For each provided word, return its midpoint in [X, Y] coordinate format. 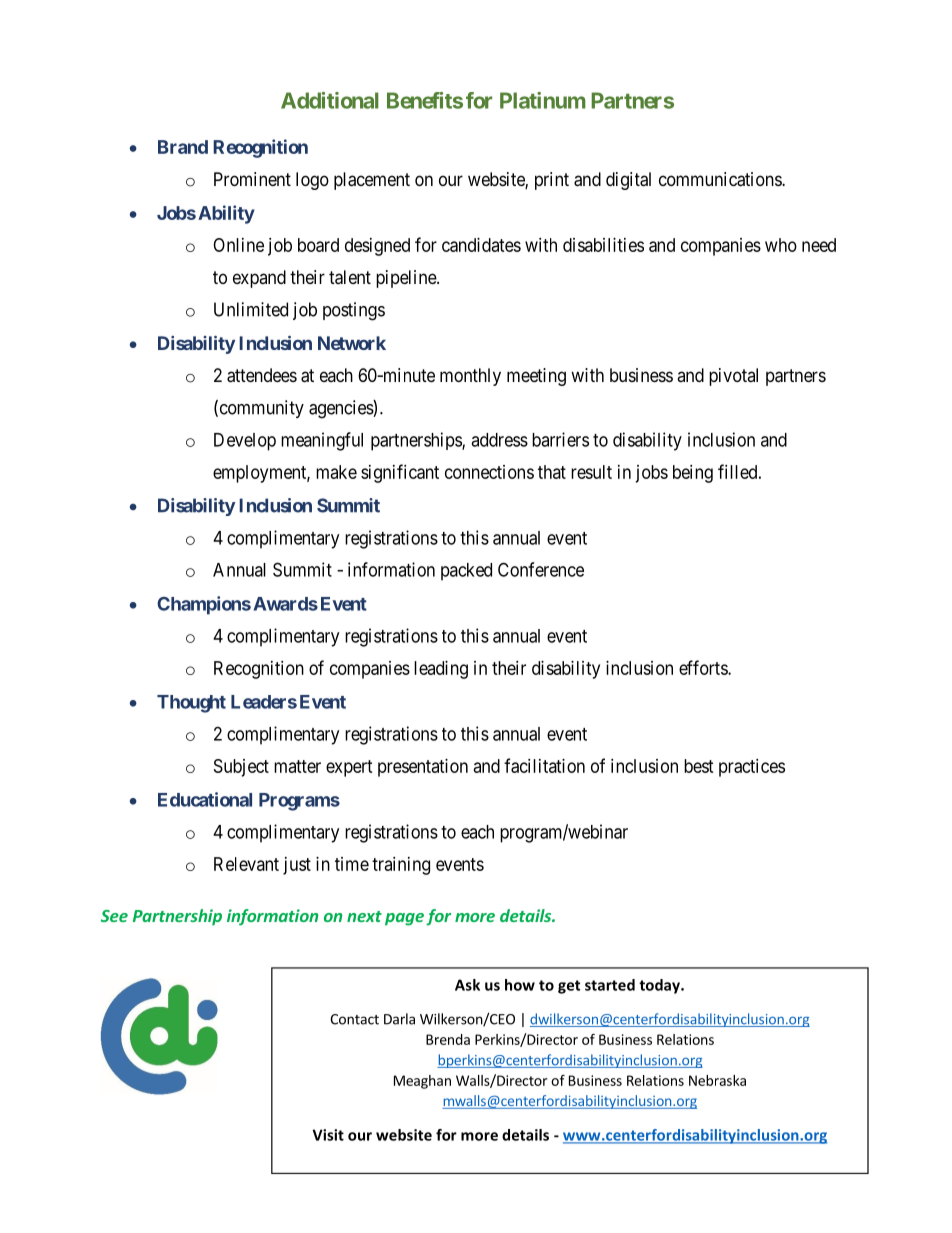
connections [489, 472]
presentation [423, 768]
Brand [183, 147]
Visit [328, 1135]
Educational [205, 799]
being [693, 474]
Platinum [543, 100]
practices [752, 768]
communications [721, 179]
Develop [245, 442]
